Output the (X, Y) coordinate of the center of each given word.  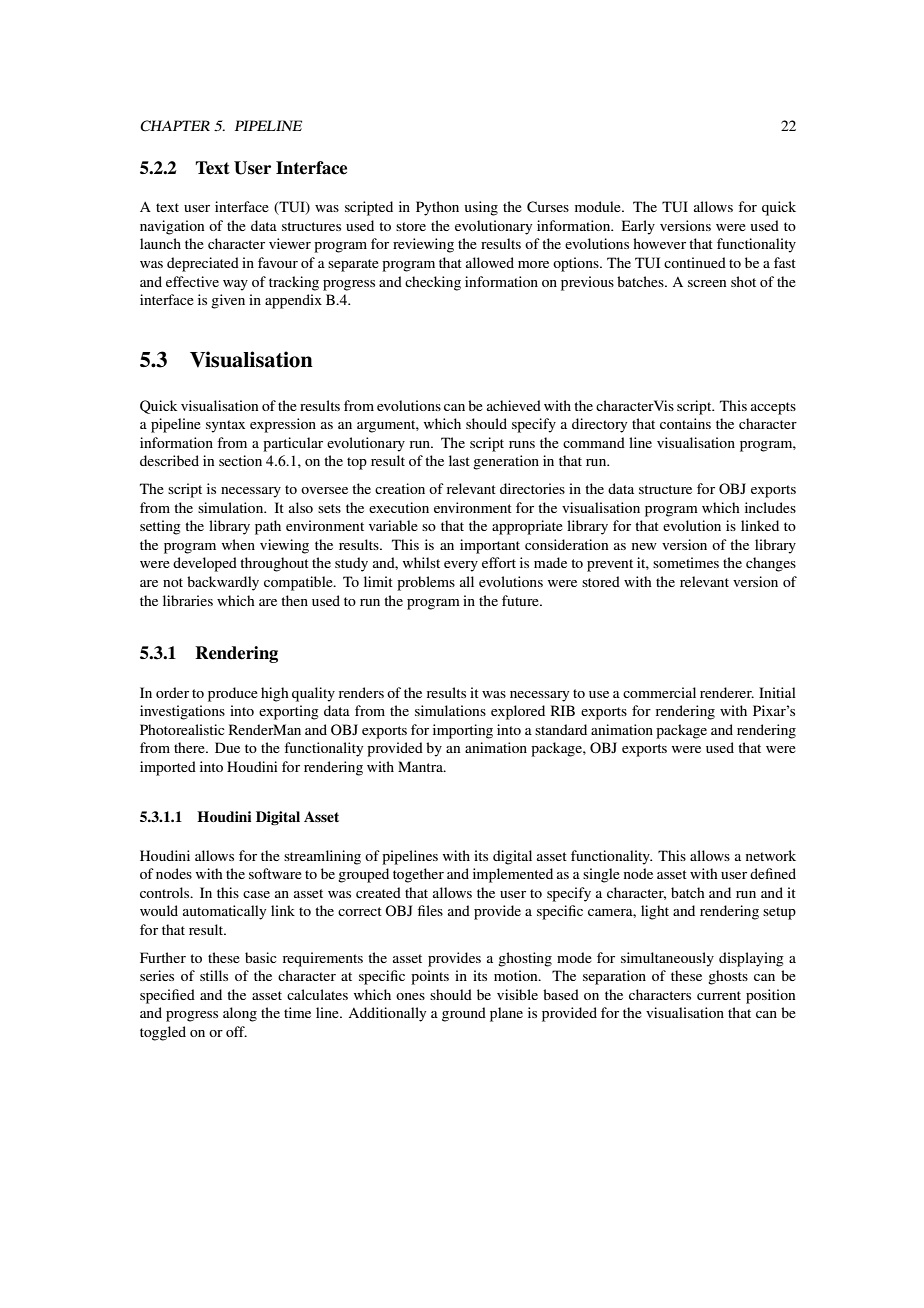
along (240, 1014)
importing (463, 731)
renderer (727, 692)
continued (695, 262)
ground (464, 1014)
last (459, 460)
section (240, 460)
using (481, 208)
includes (770, 507)
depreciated (203, 264)
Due (227, 747)
